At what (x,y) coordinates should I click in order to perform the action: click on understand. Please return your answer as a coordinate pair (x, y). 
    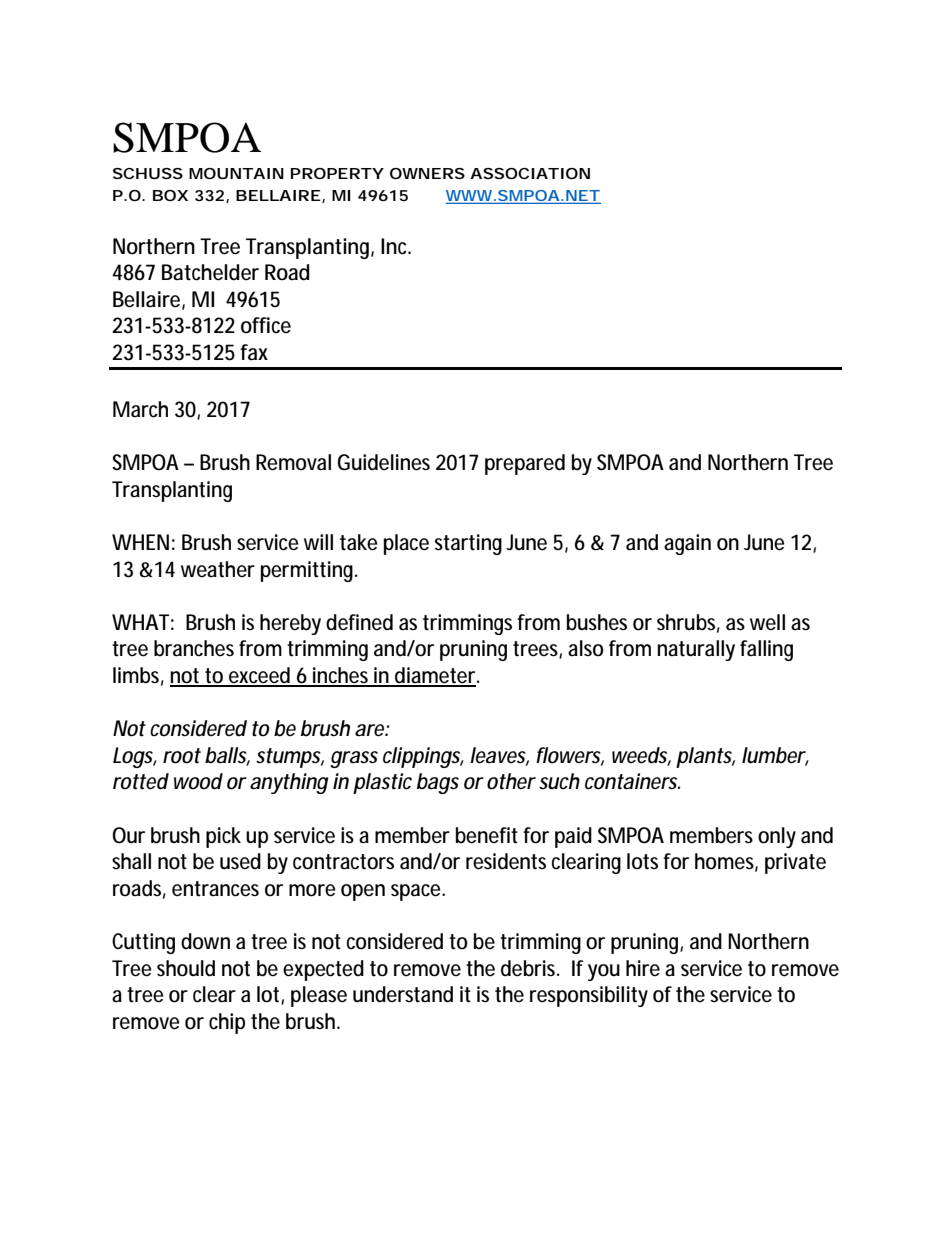
    Looking at the image, I should click on (403, 994).
